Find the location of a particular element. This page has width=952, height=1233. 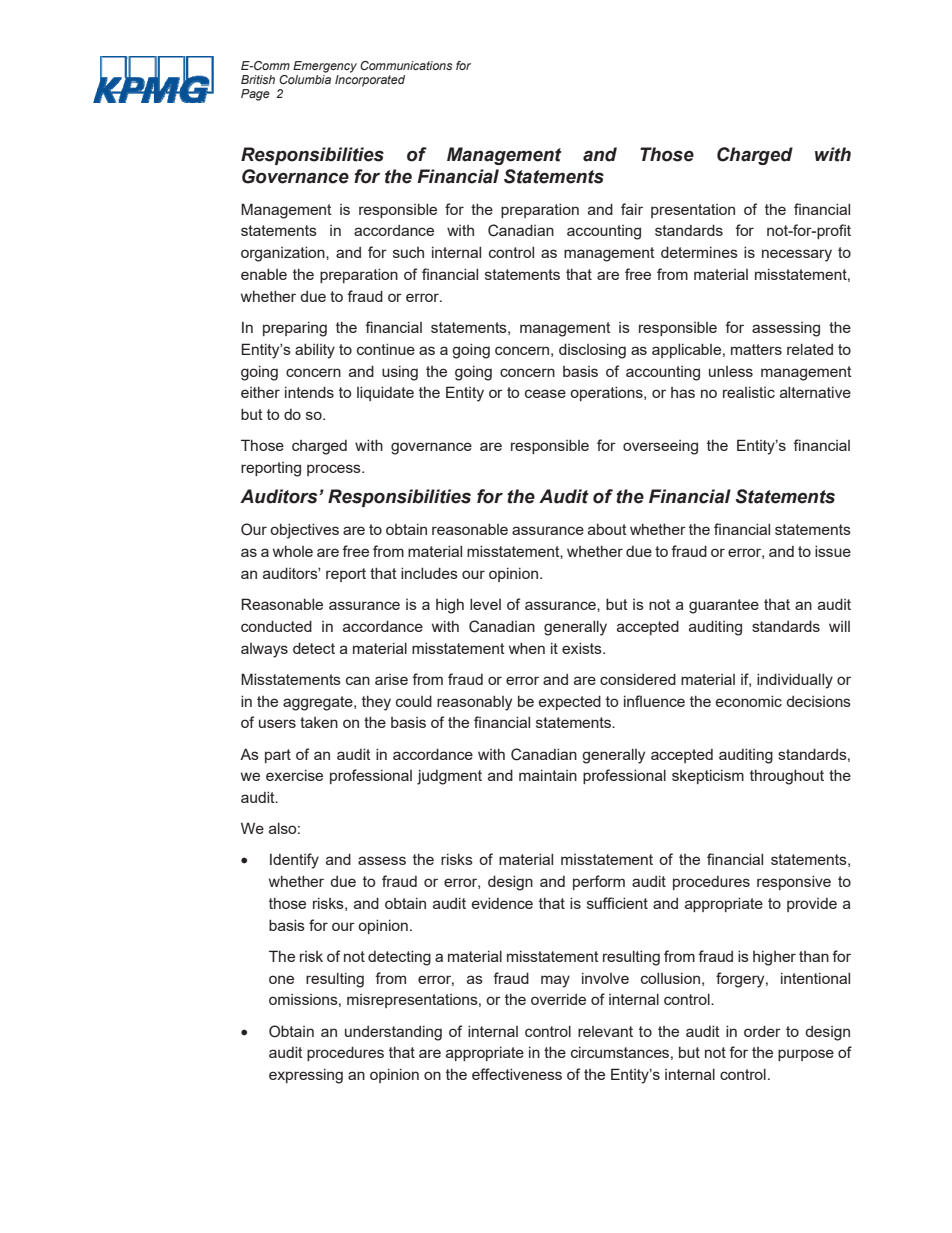

fair is located at coordinates (632, 209).
